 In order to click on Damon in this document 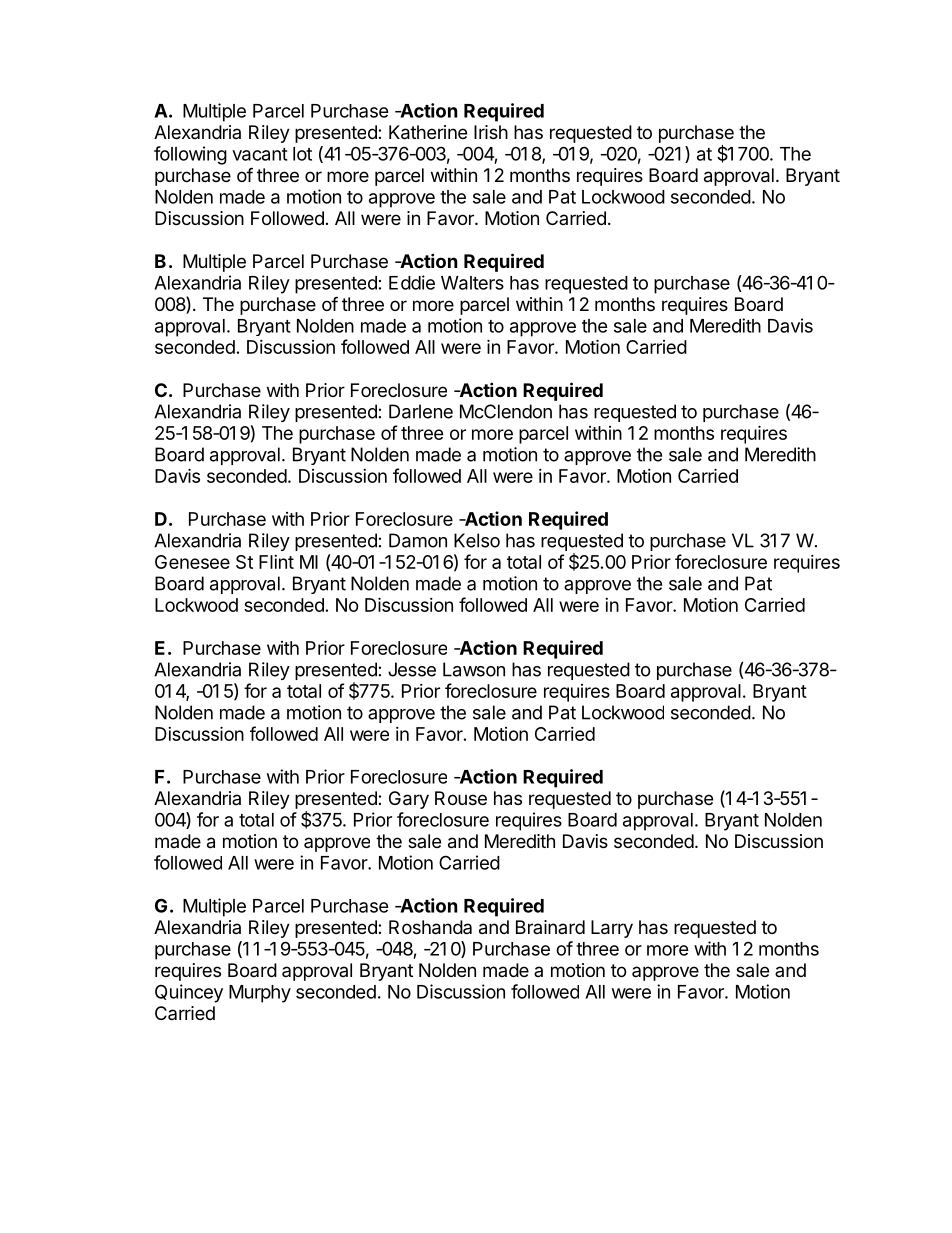, I will do `click(418, 540)`.
